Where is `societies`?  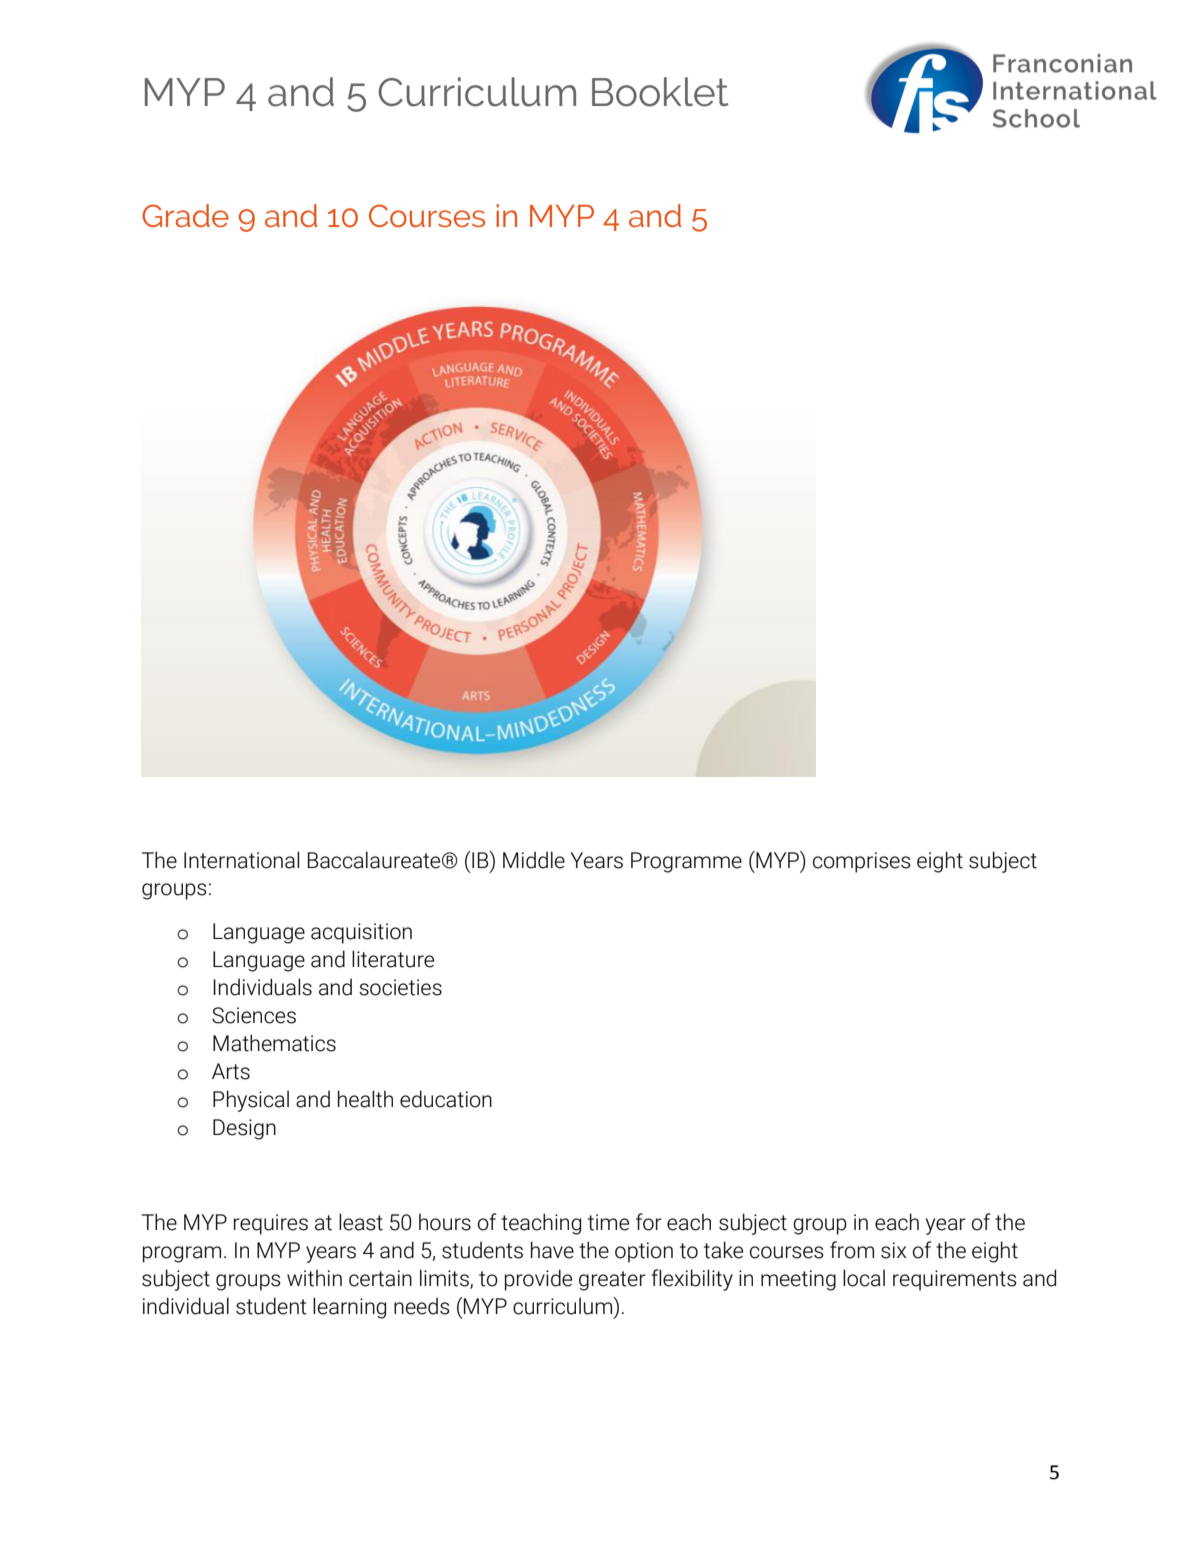
societies is located at coordinates (400, 987).
